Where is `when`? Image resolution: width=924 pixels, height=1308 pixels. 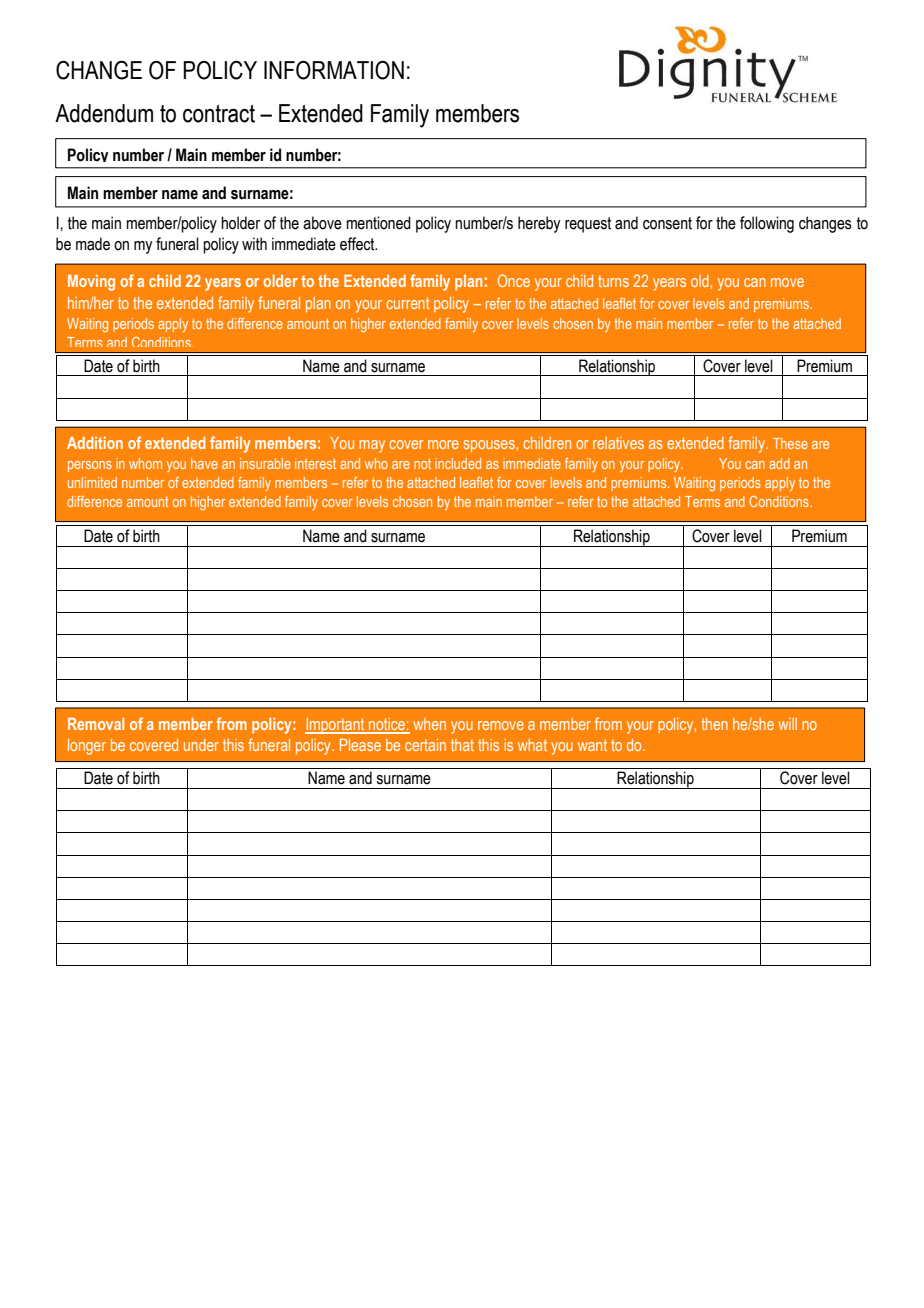 when is located at coordinates (429, 724).
